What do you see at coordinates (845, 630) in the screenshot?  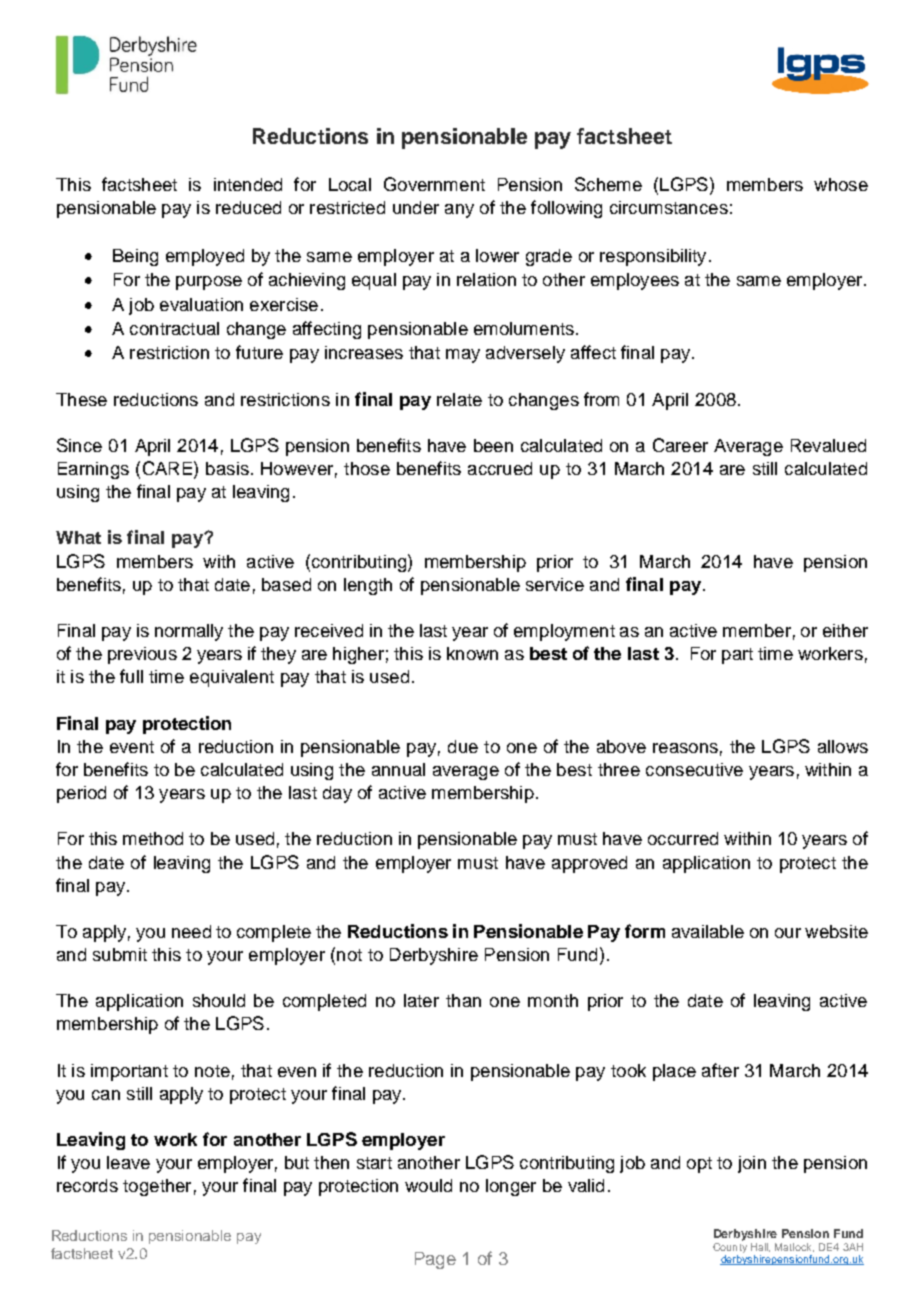 I see `either` at bounding box center [845, 630].
